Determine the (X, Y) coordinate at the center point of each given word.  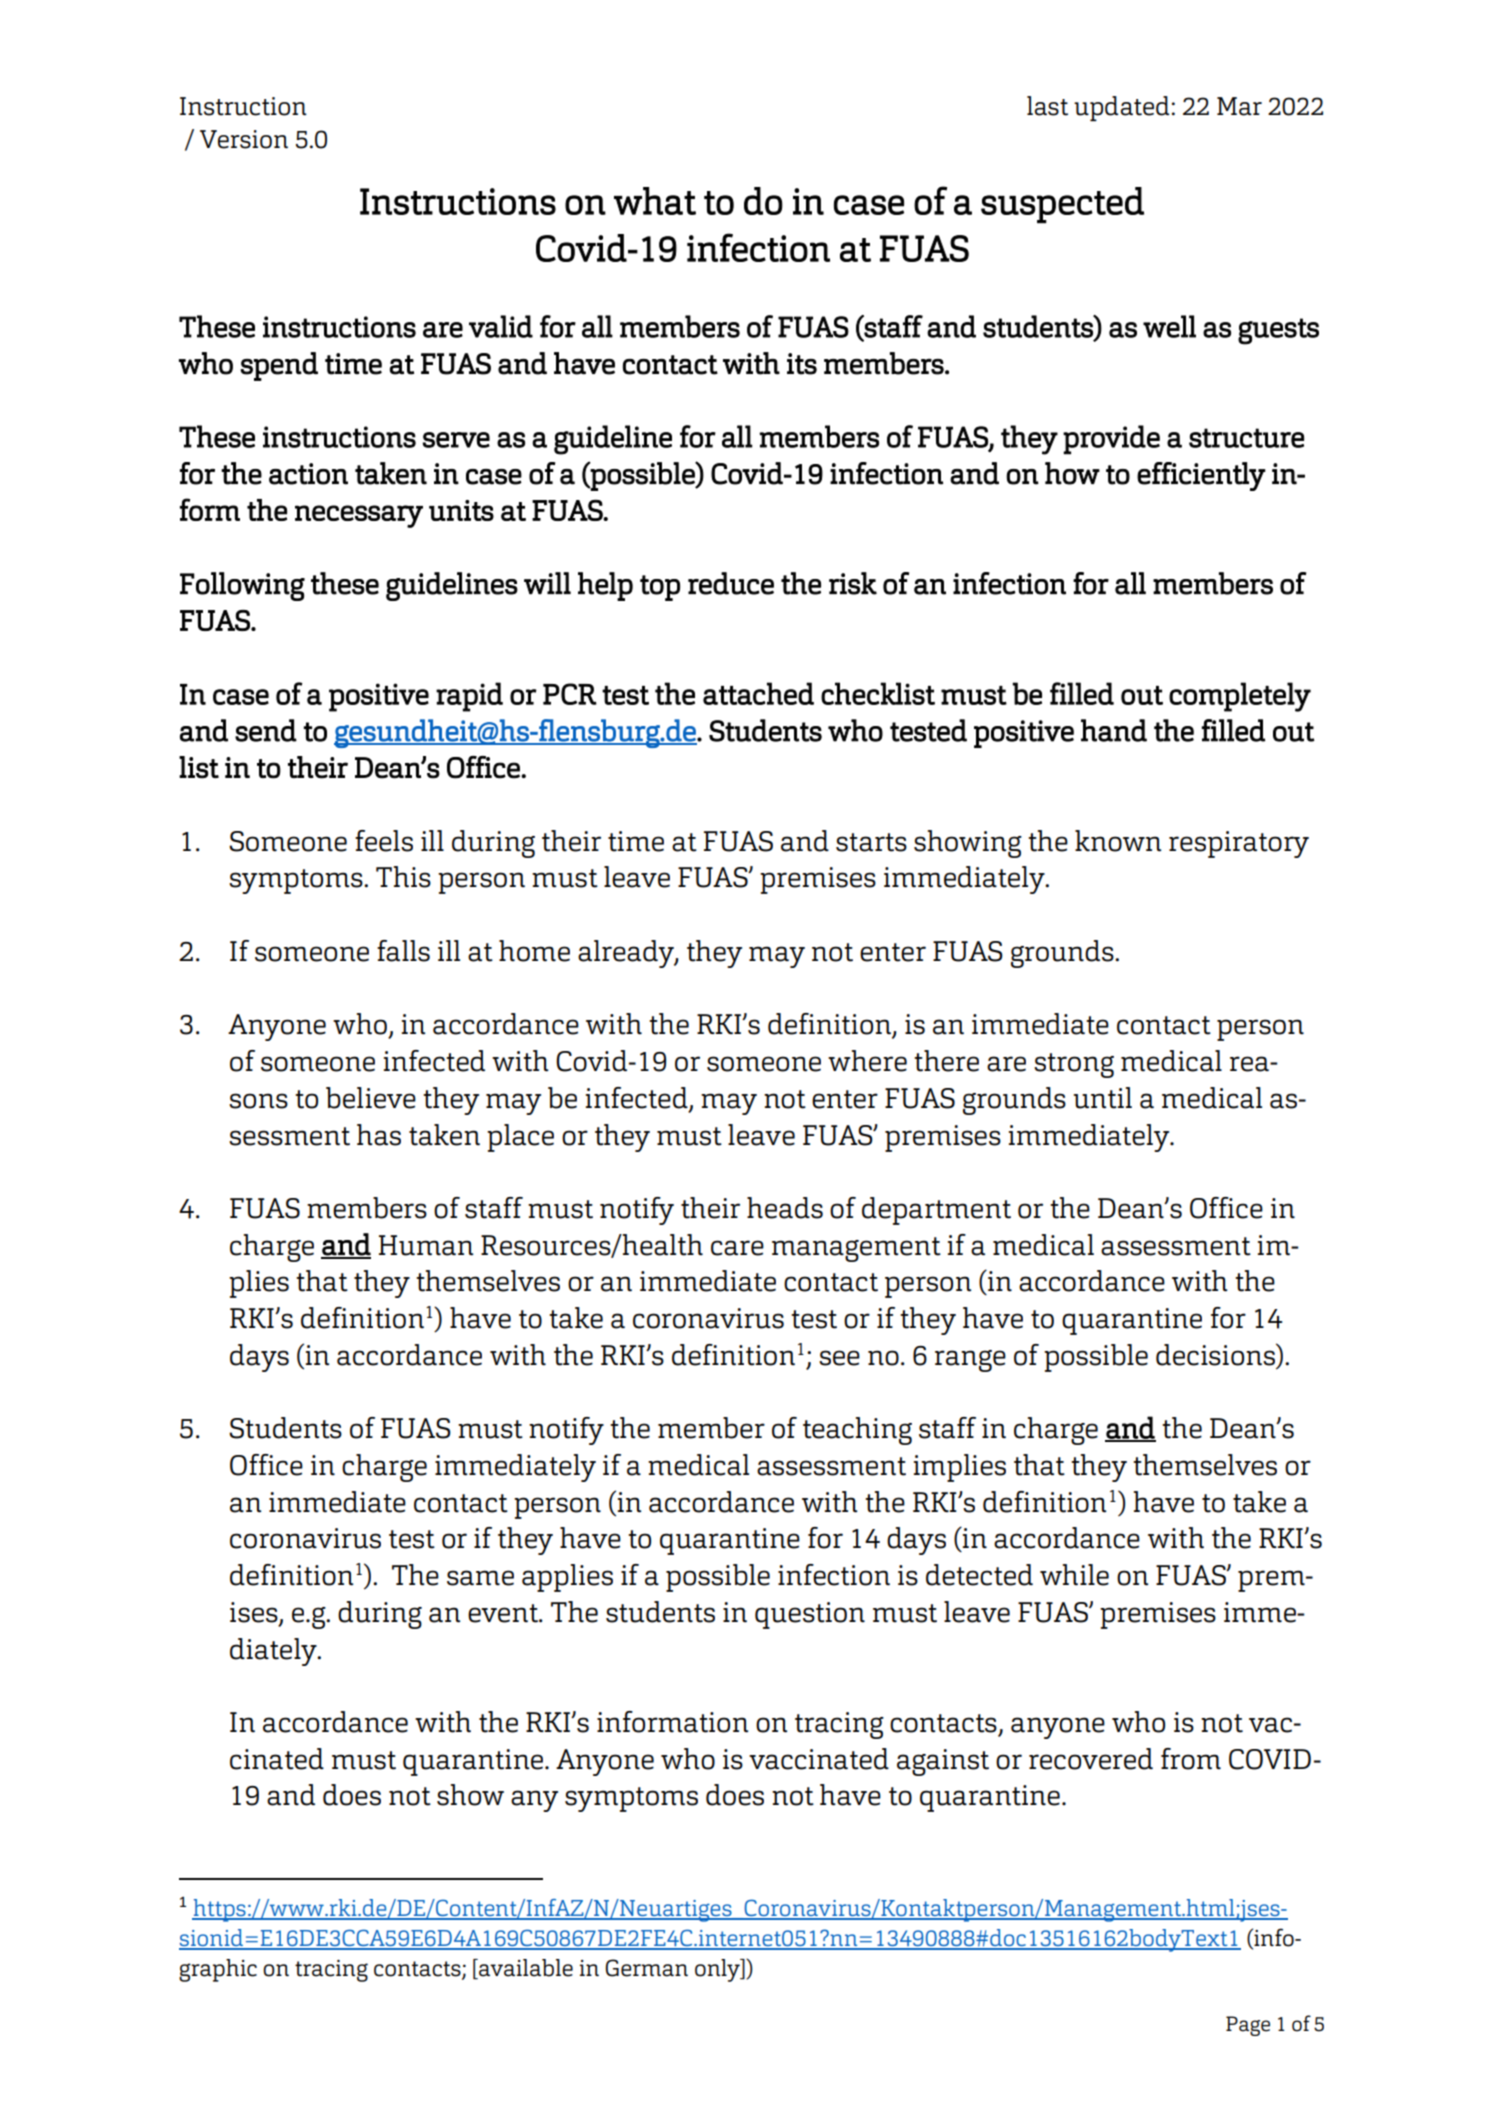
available (525, 1969)
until (1103, 1098)
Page (1248, 2026)
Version (244, 139)
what (655, 201)
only (718, 1970)
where (867, 1061)
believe (371, 1098)
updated (1122, 108)
